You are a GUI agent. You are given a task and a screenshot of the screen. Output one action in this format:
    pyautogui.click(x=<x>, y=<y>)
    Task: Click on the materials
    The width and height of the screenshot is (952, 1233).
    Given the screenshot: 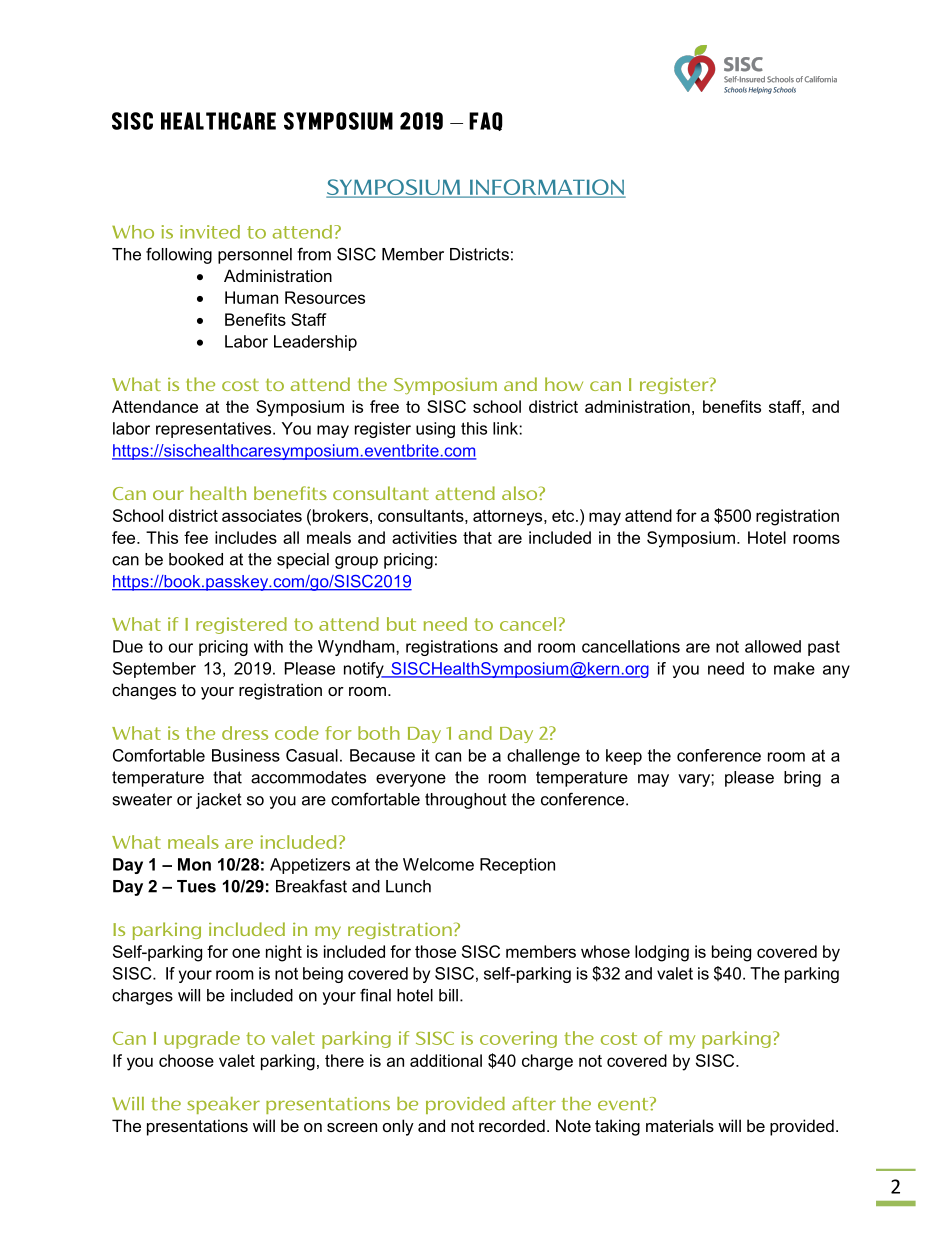 What is the action you would take?
    pyautogui.click(x=680, y=1125)
